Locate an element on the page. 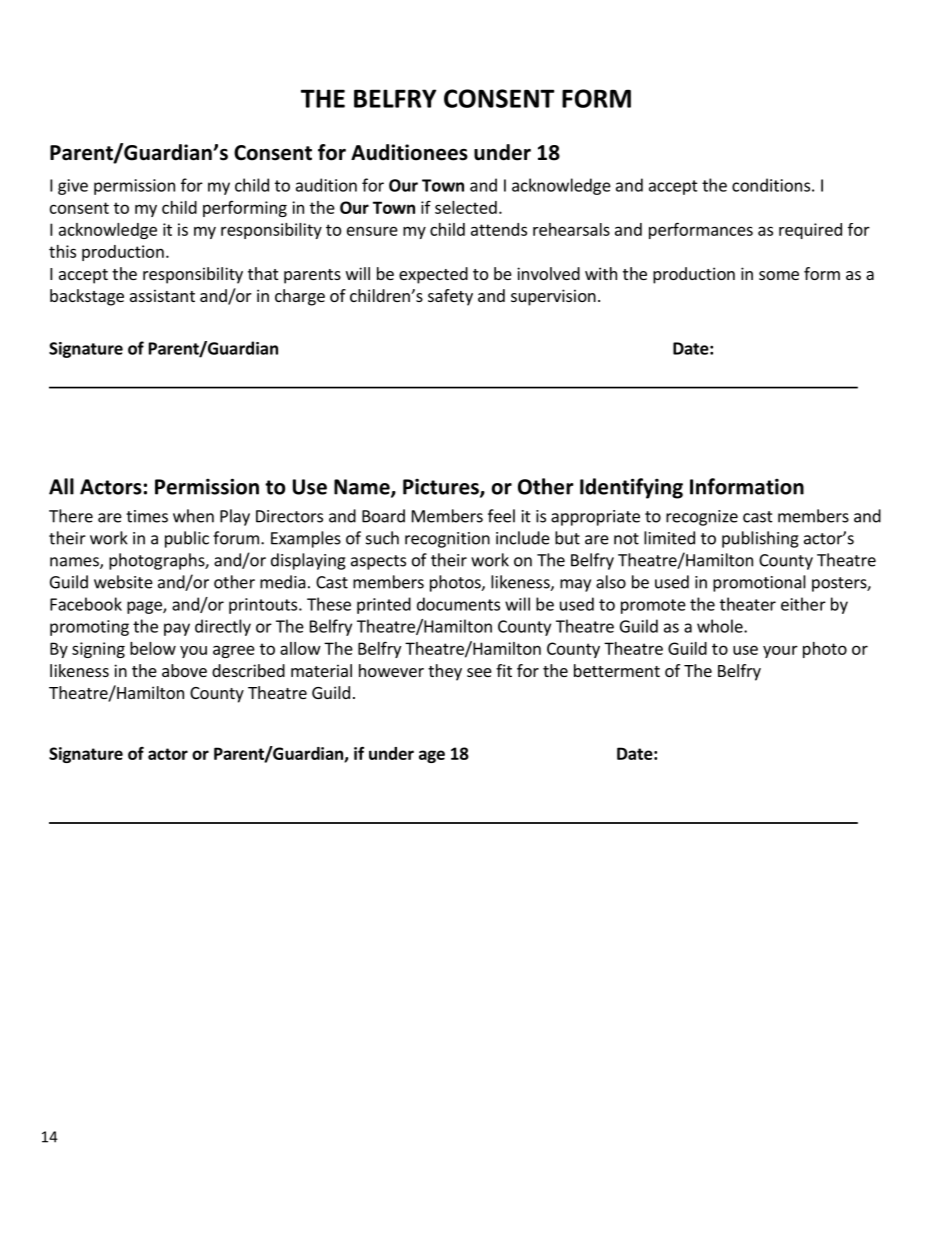 The height and width of the image is (1233, 952). selected is located at coordinates (466, 207).
